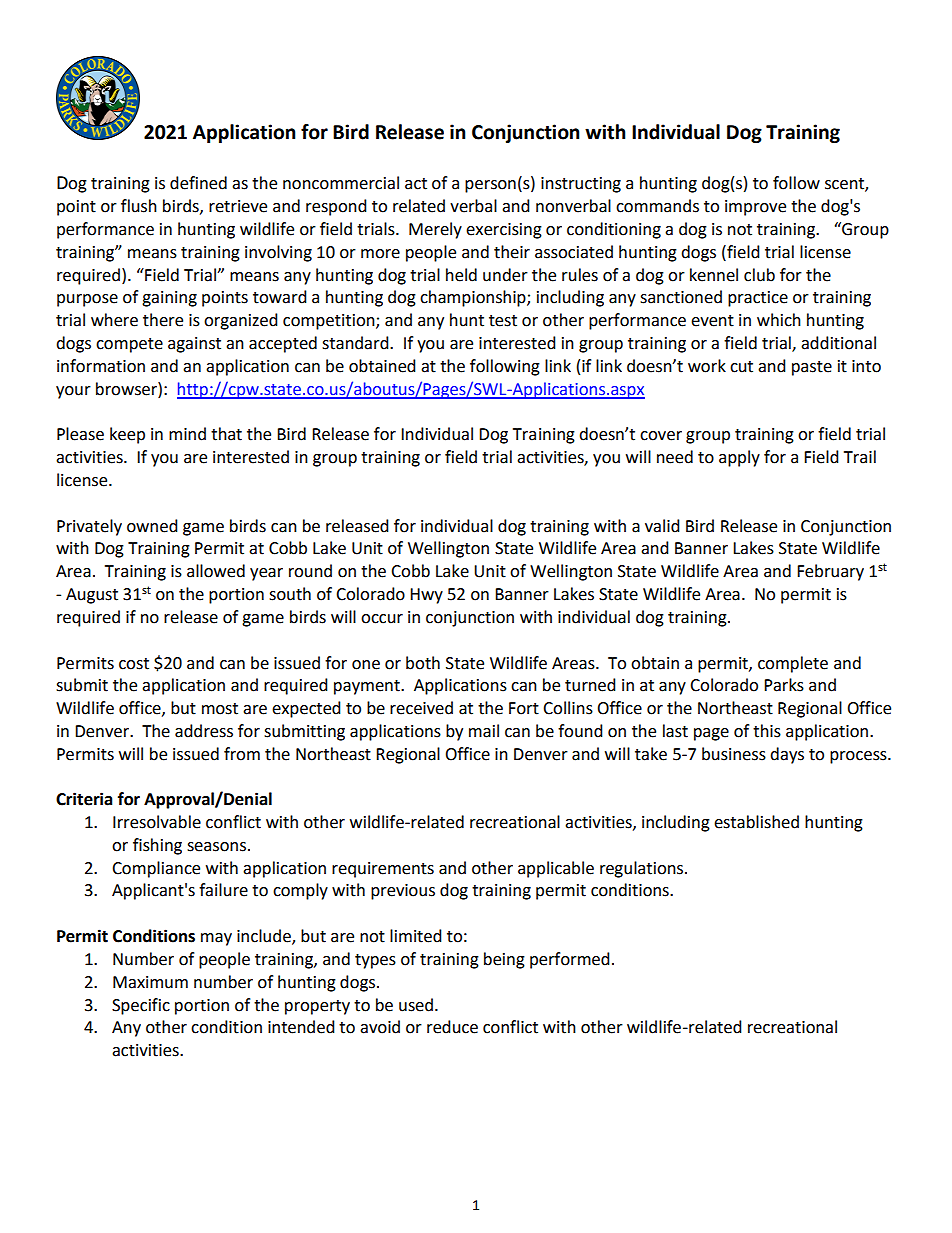 The image size is (952, 1233). Describe the element at coordinates (157, 846) in the screenshot. I see `fishing` at that location.
